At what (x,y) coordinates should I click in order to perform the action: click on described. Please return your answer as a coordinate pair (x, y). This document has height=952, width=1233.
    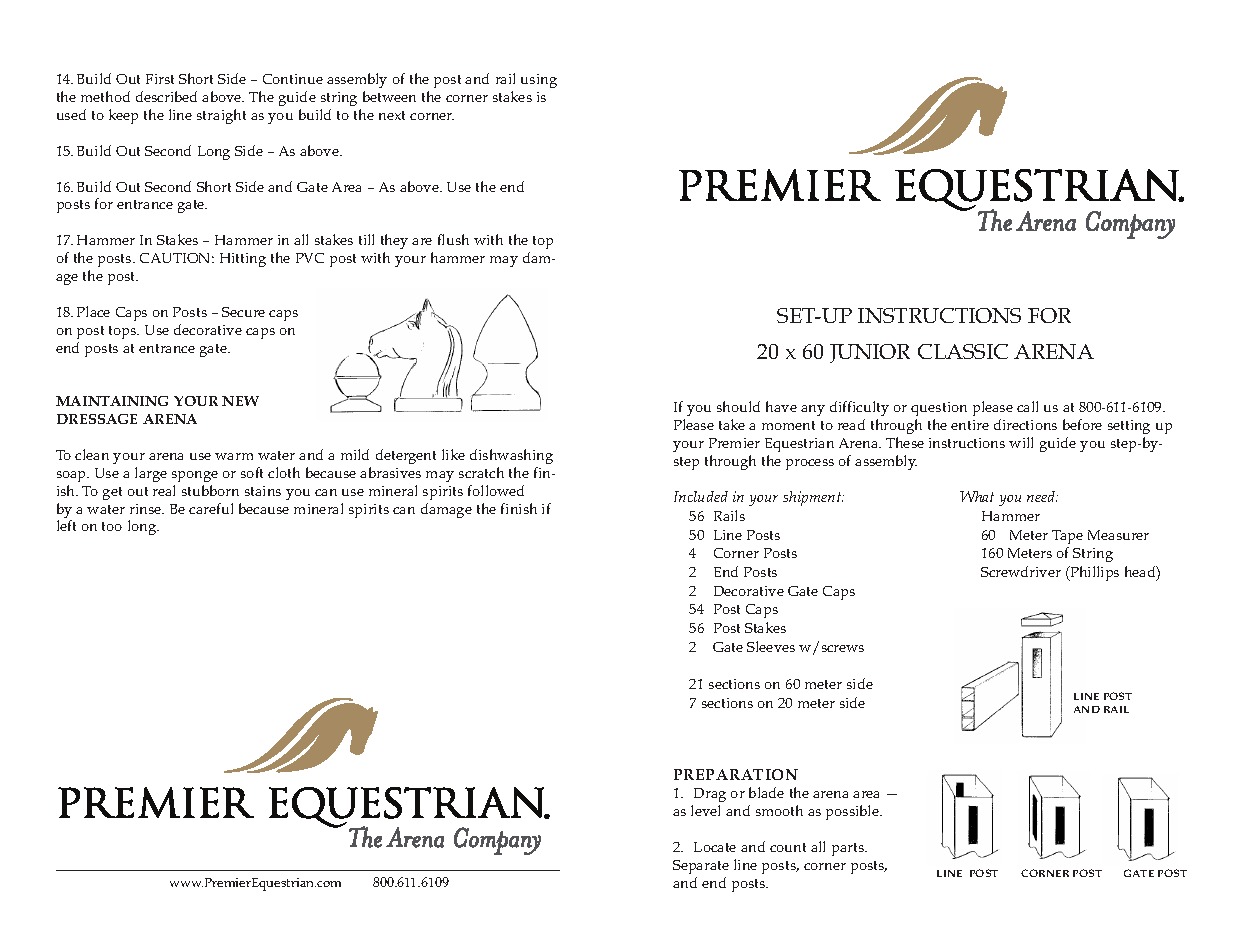
    Looking at the image, I should click on (166, 96).
